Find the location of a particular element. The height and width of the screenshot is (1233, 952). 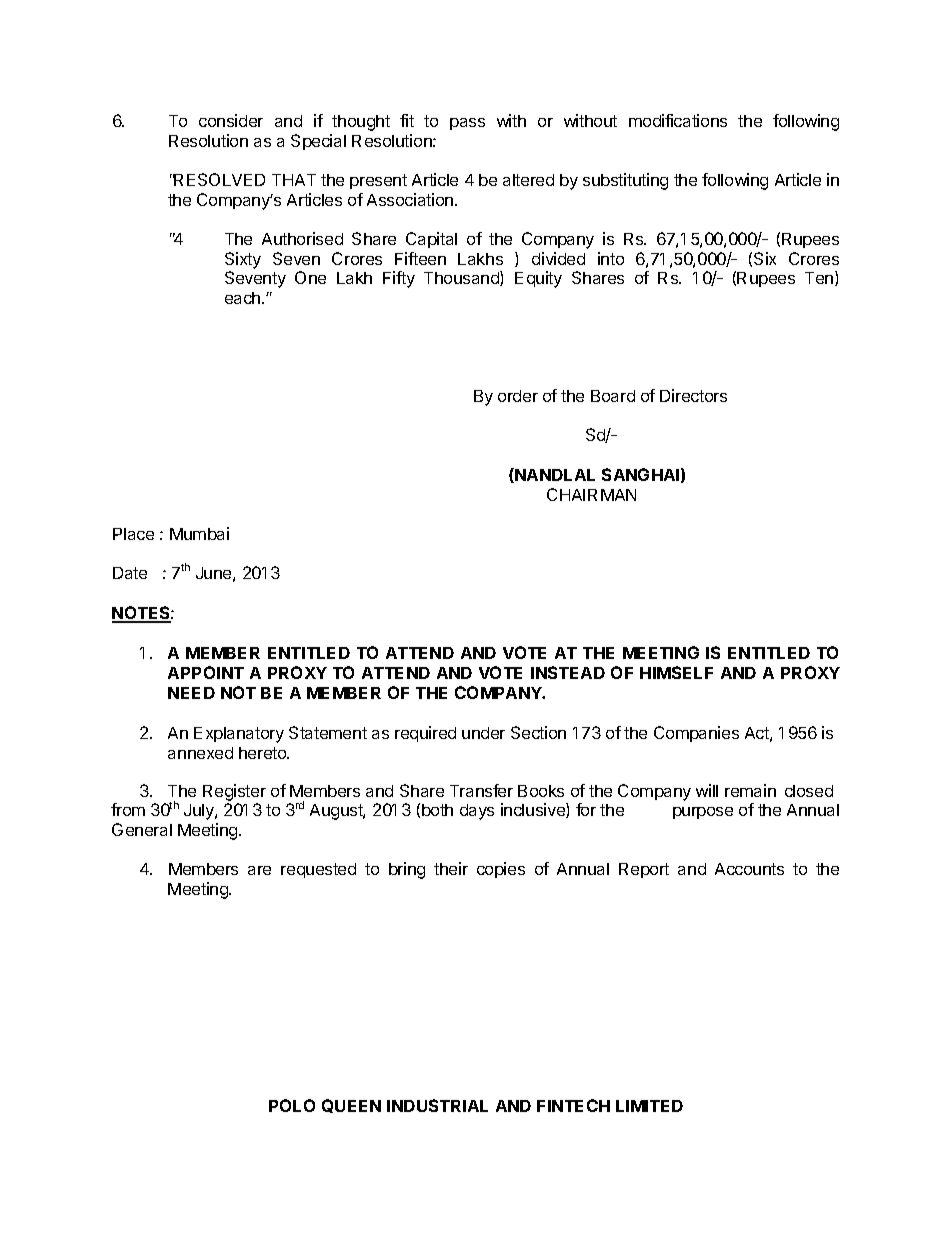

Directors is located at coordinates (693, 395).
